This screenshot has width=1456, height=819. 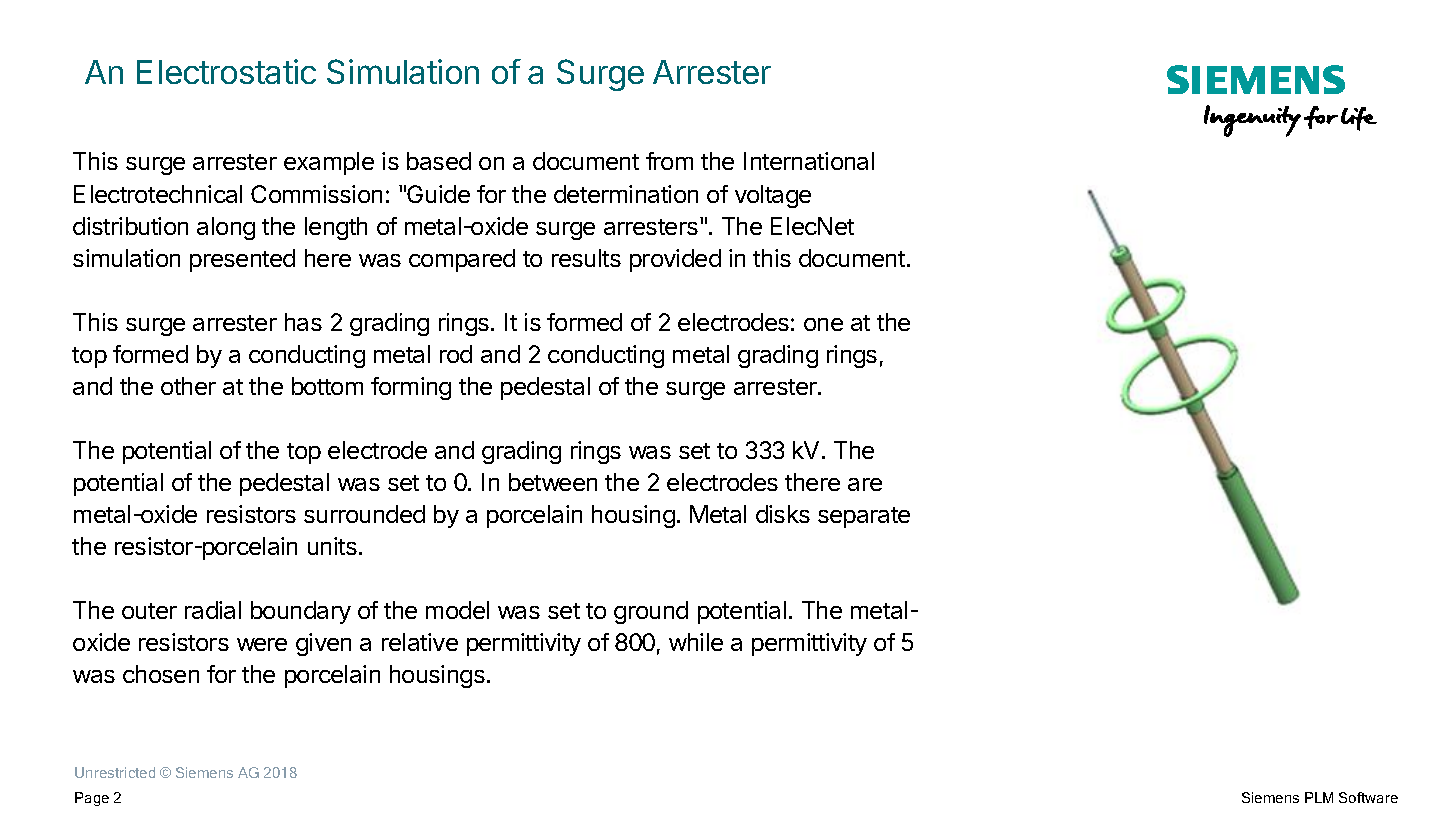 I want to click on disks, so click(x=783, y=514).
